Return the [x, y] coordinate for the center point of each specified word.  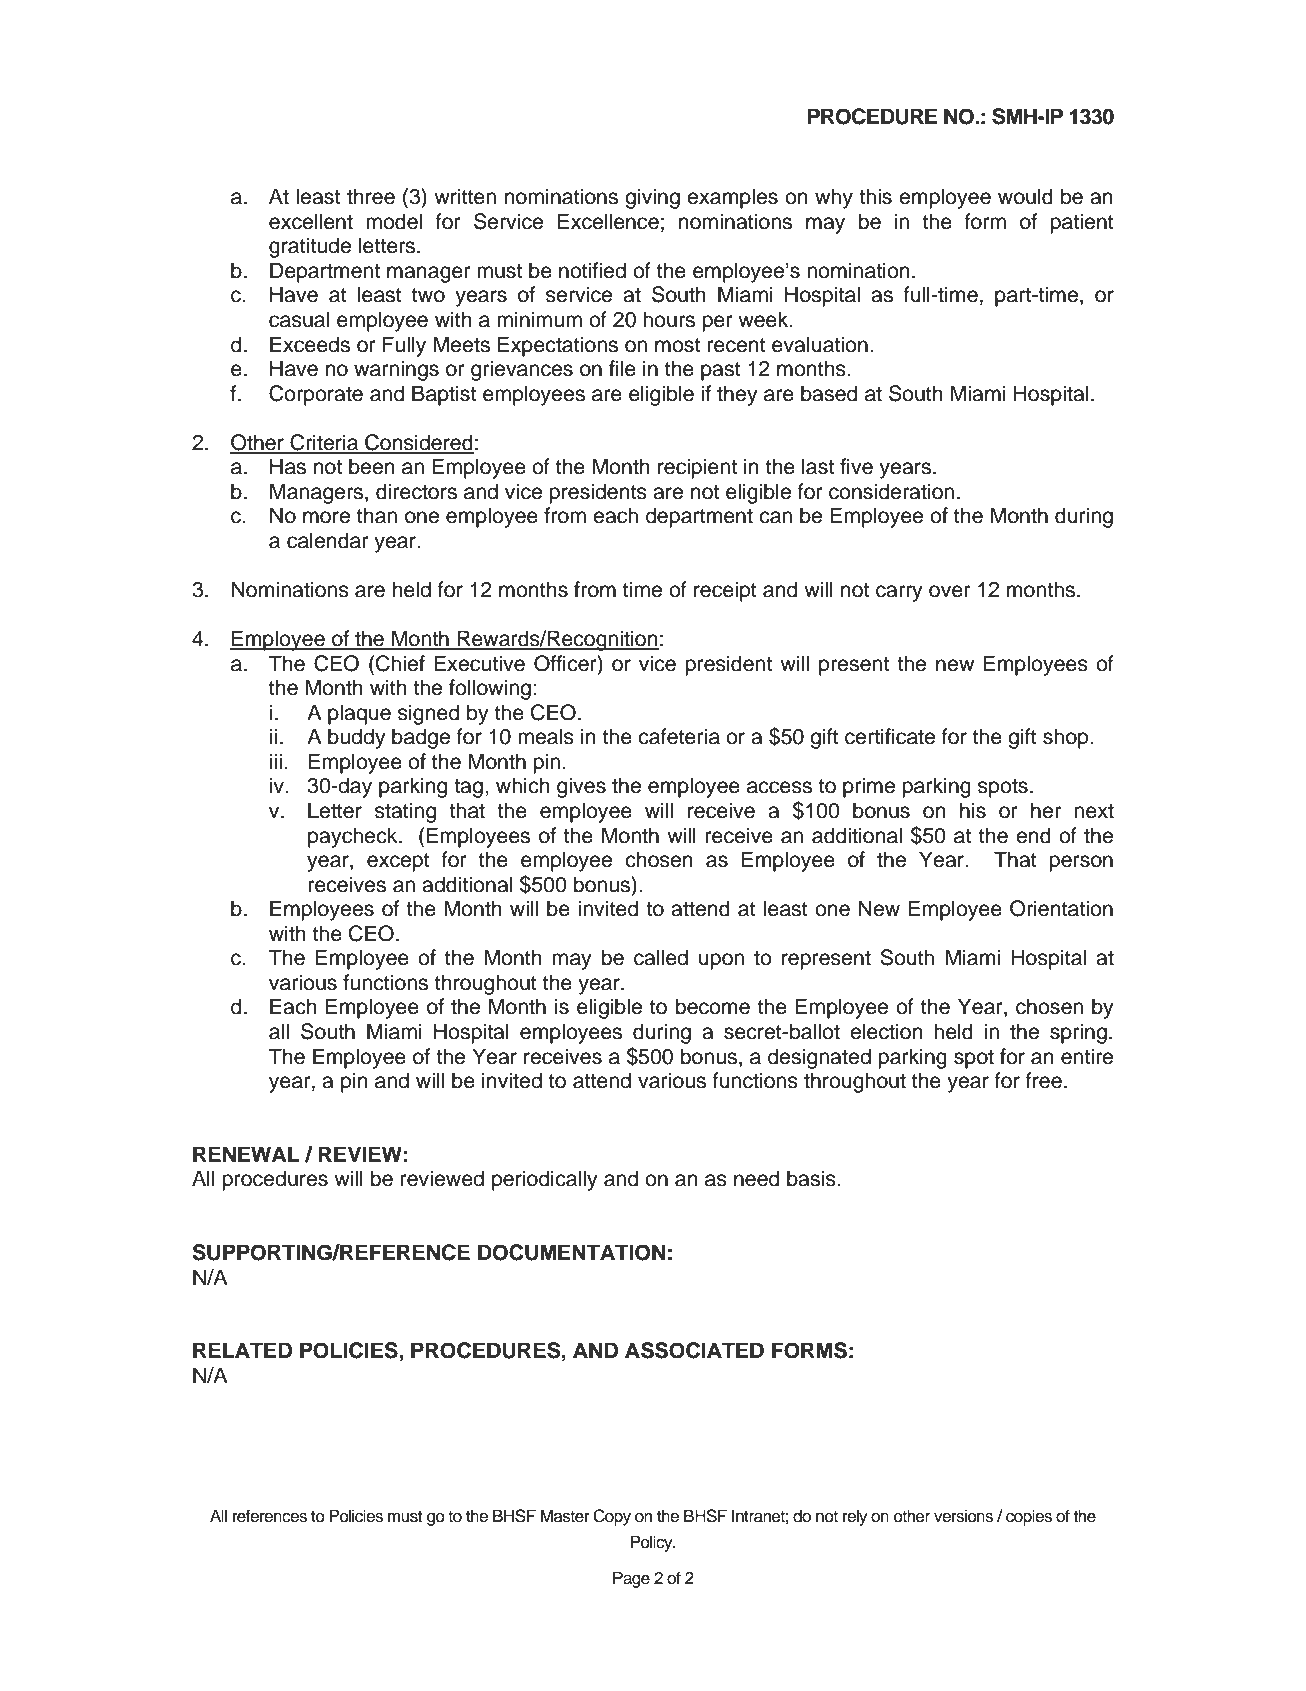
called [661, 957]
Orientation [1061, 908]
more [326, 517]
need [756, 1178]
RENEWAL [246, 1154]
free [1044, 1080]
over [949, 591]
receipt [725, 591]
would [1025, 196]
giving [652, 198]
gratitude [310, 247]
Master [565, 1516]
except [398, 862]
